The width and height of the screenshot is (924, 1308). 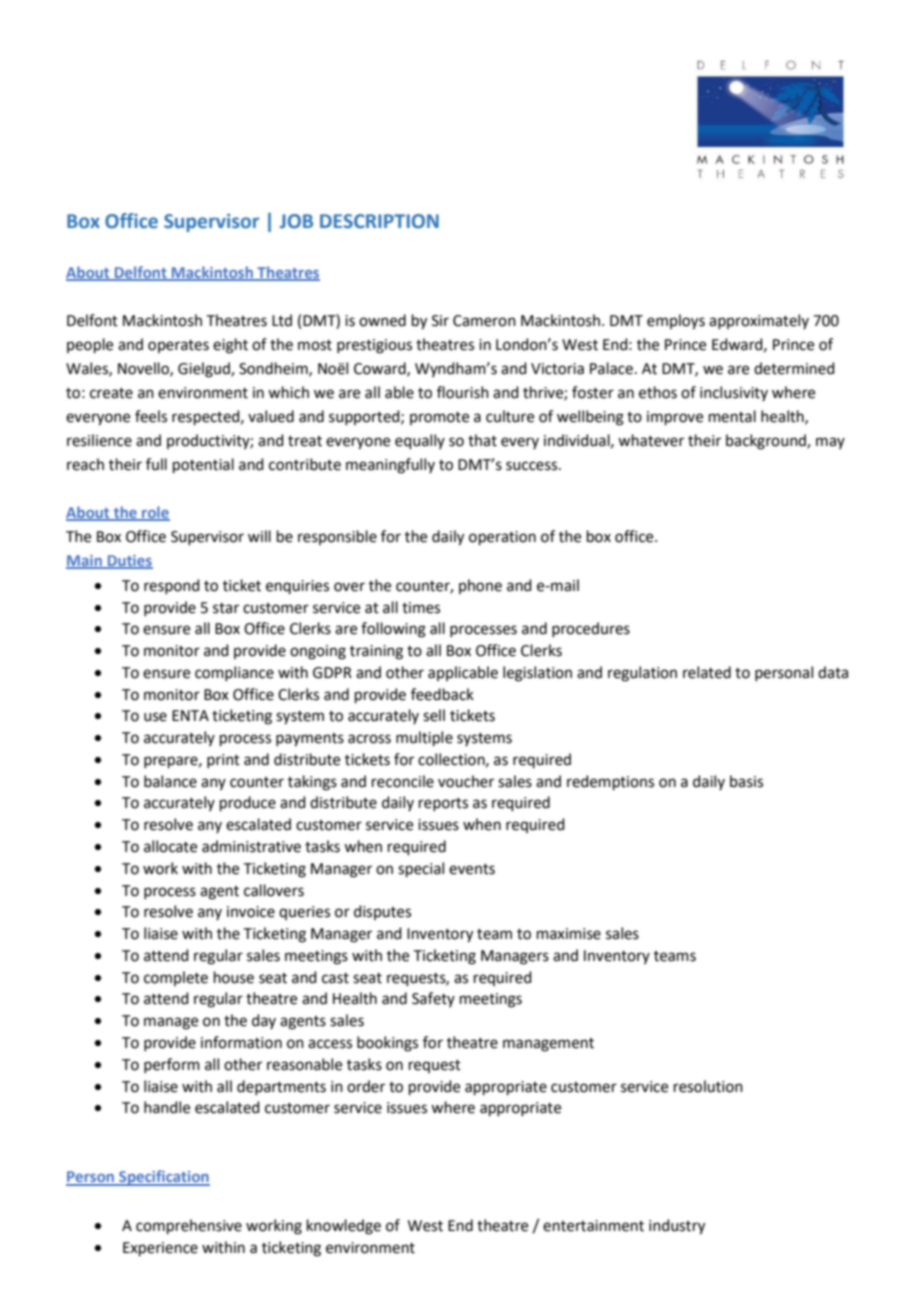 I want to click on knowledge, so click(x=344, y=1227).
